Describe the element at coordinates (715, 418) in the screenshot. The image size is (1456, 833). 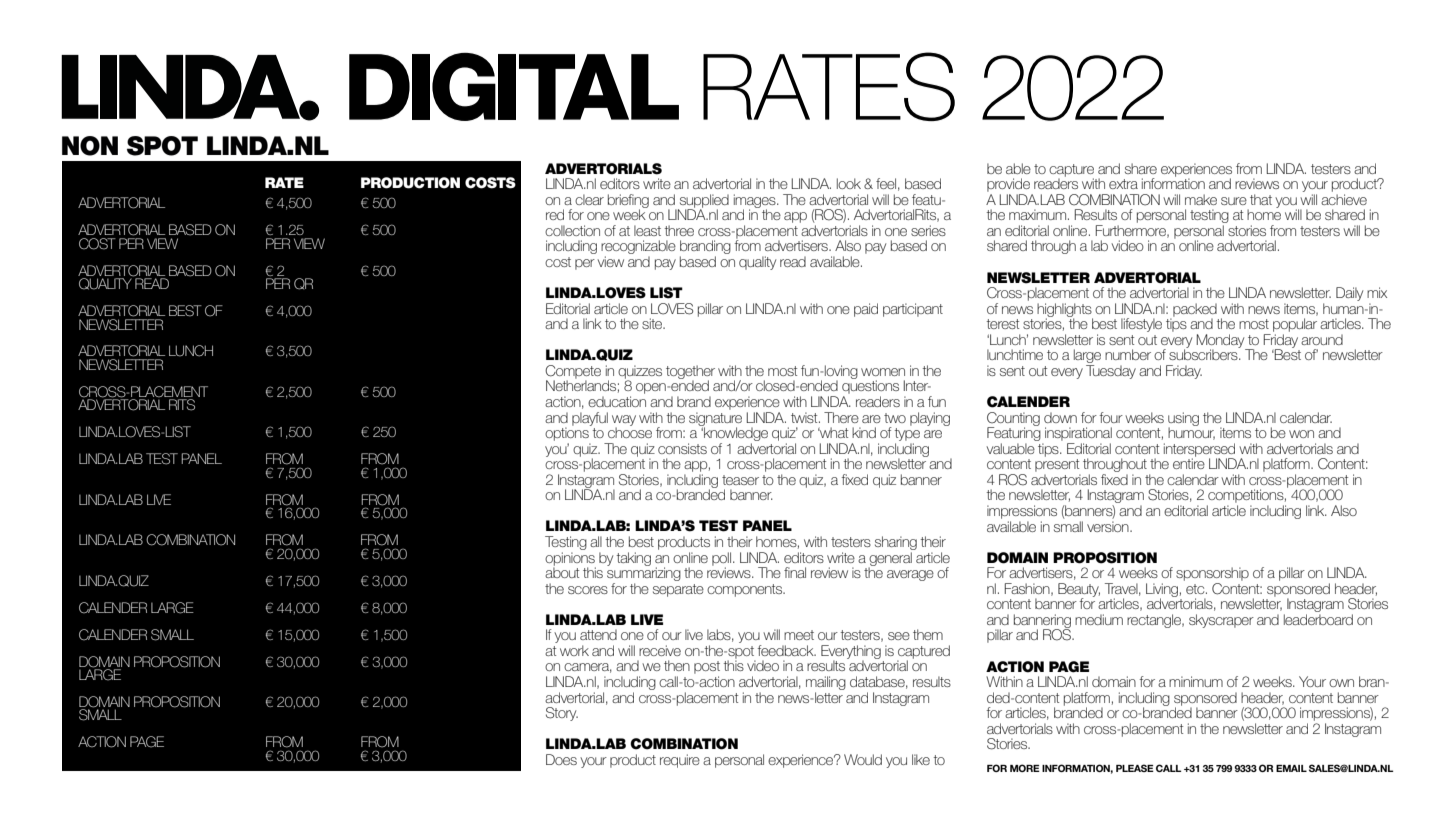
I see `signature` at that location.
